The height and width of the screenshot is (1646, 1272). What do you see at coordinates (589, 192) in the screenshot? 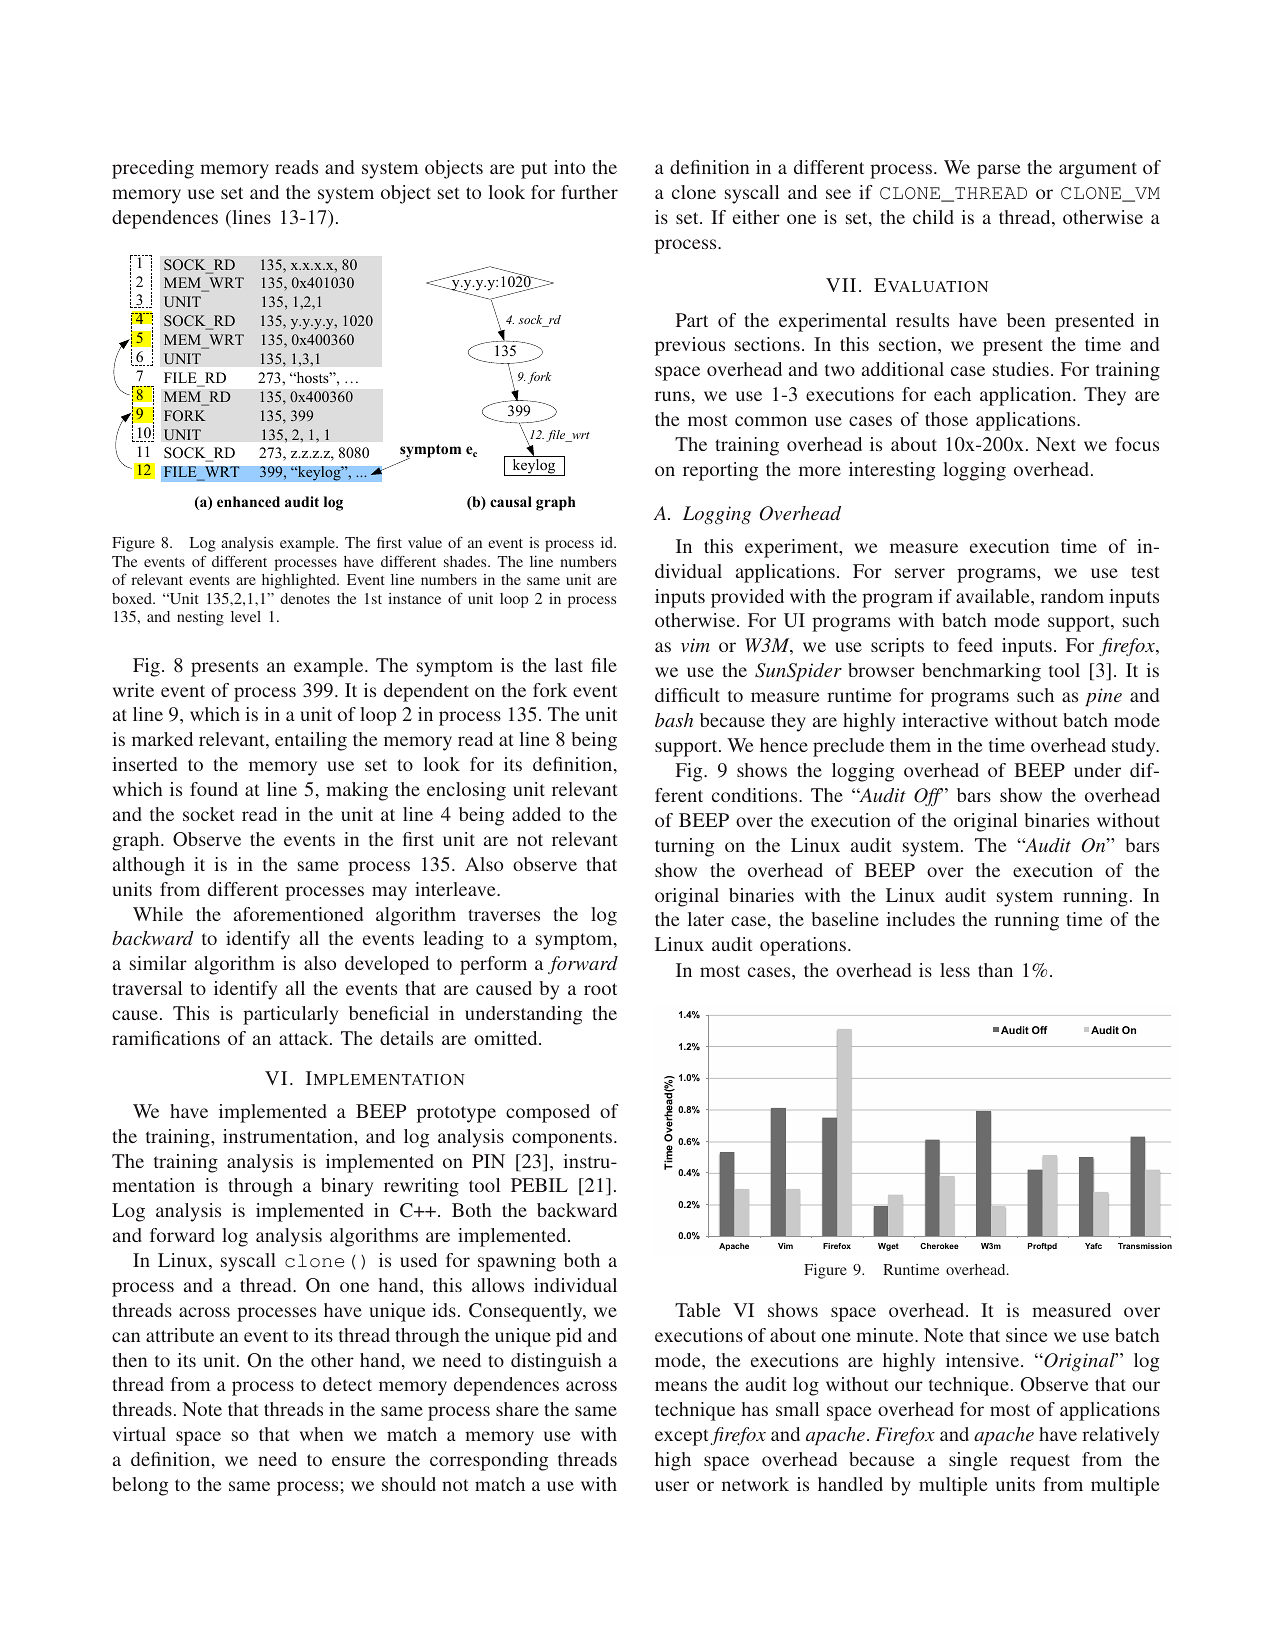
I see `further` at bounding box center [589, 192].
